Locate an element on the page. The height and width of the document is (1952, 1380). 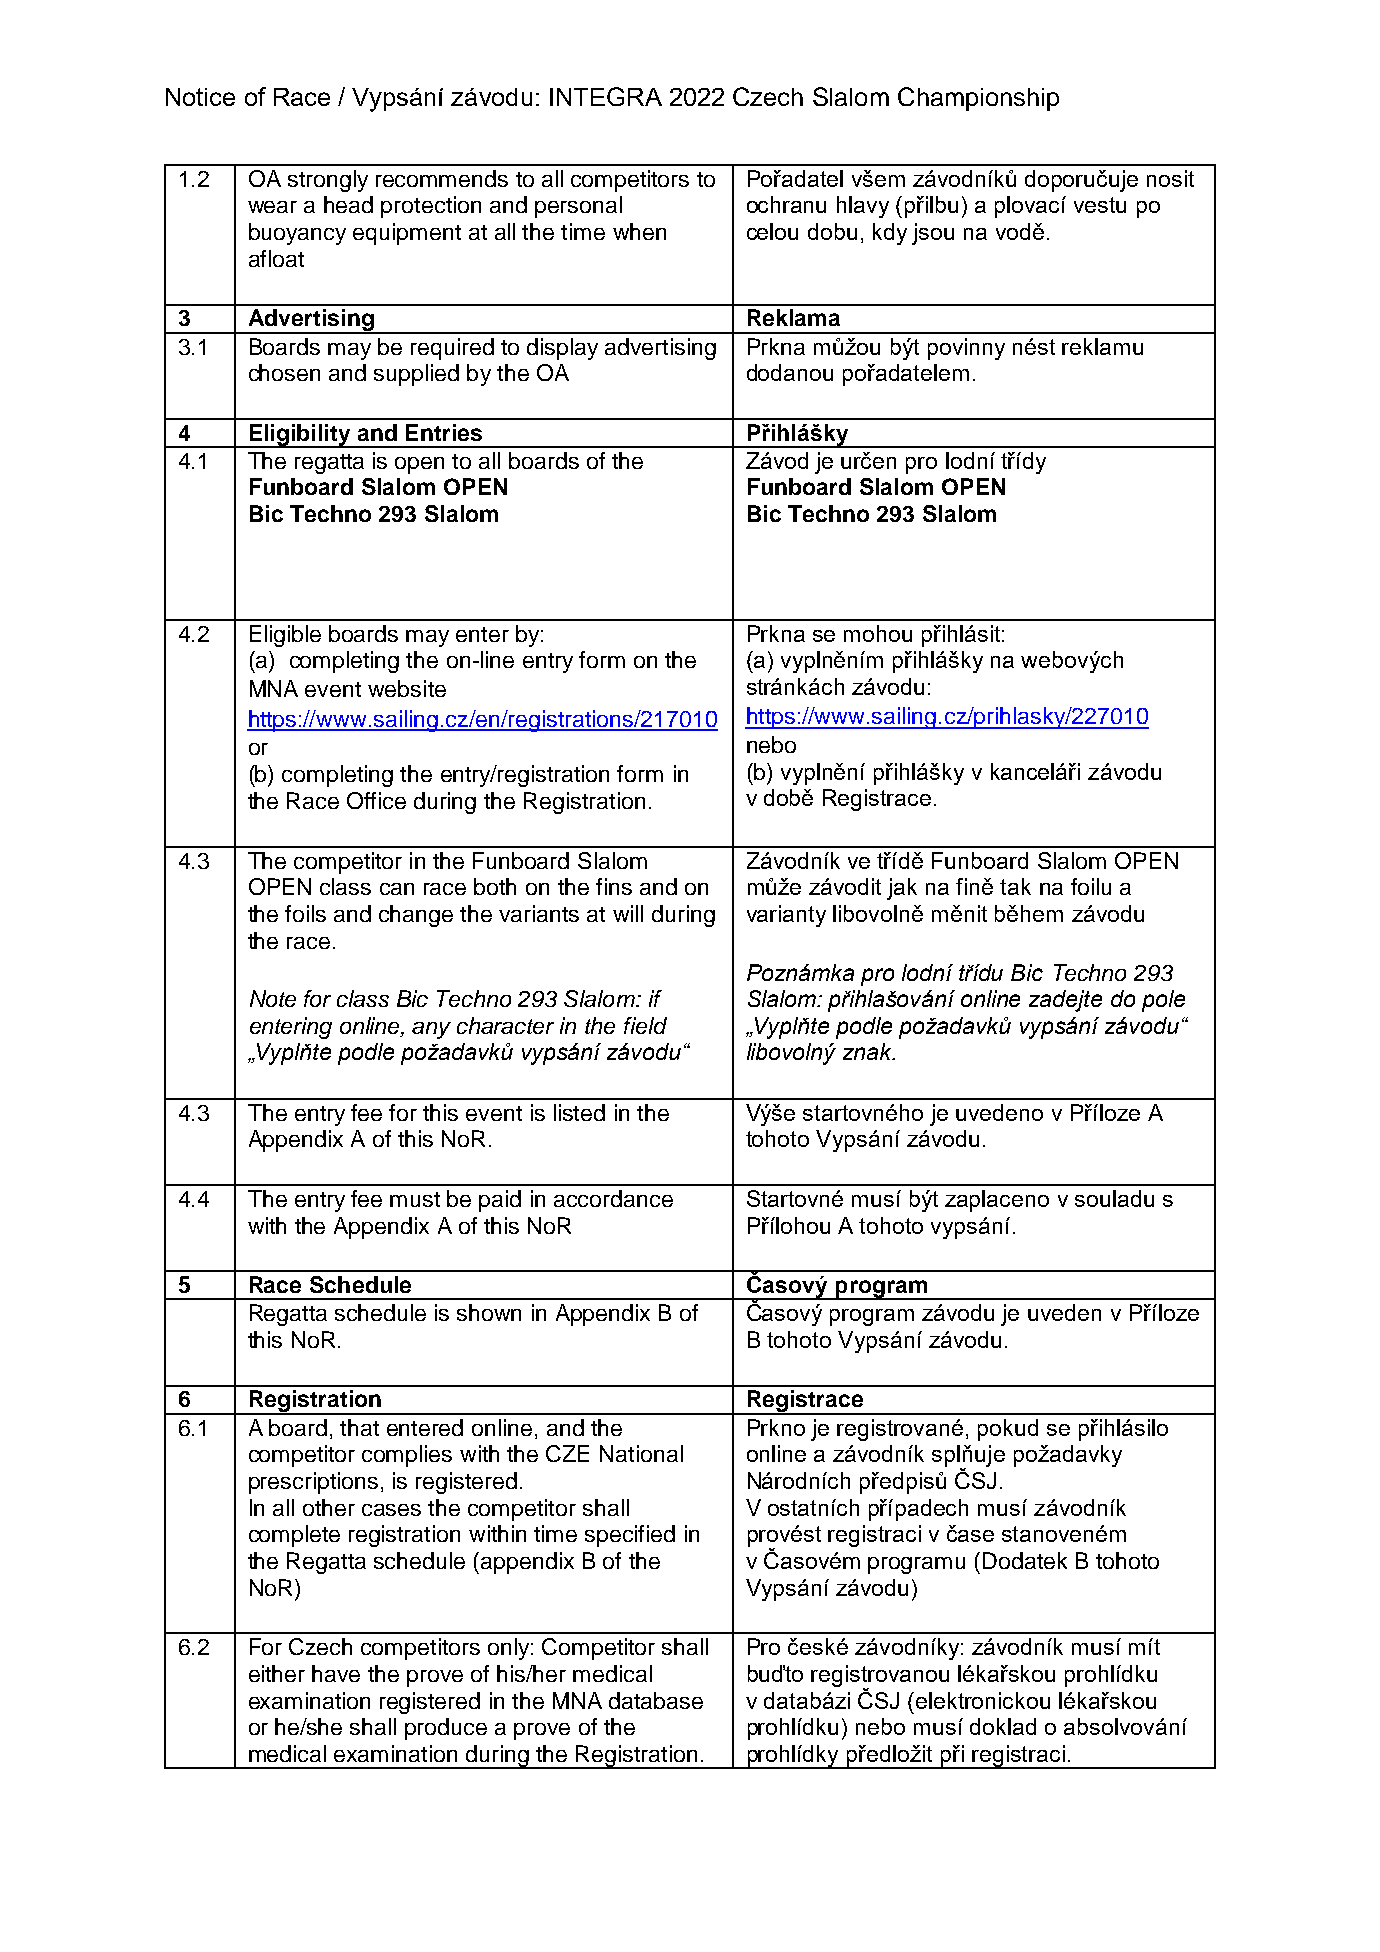
must is located at coordinates (415, 1199).
